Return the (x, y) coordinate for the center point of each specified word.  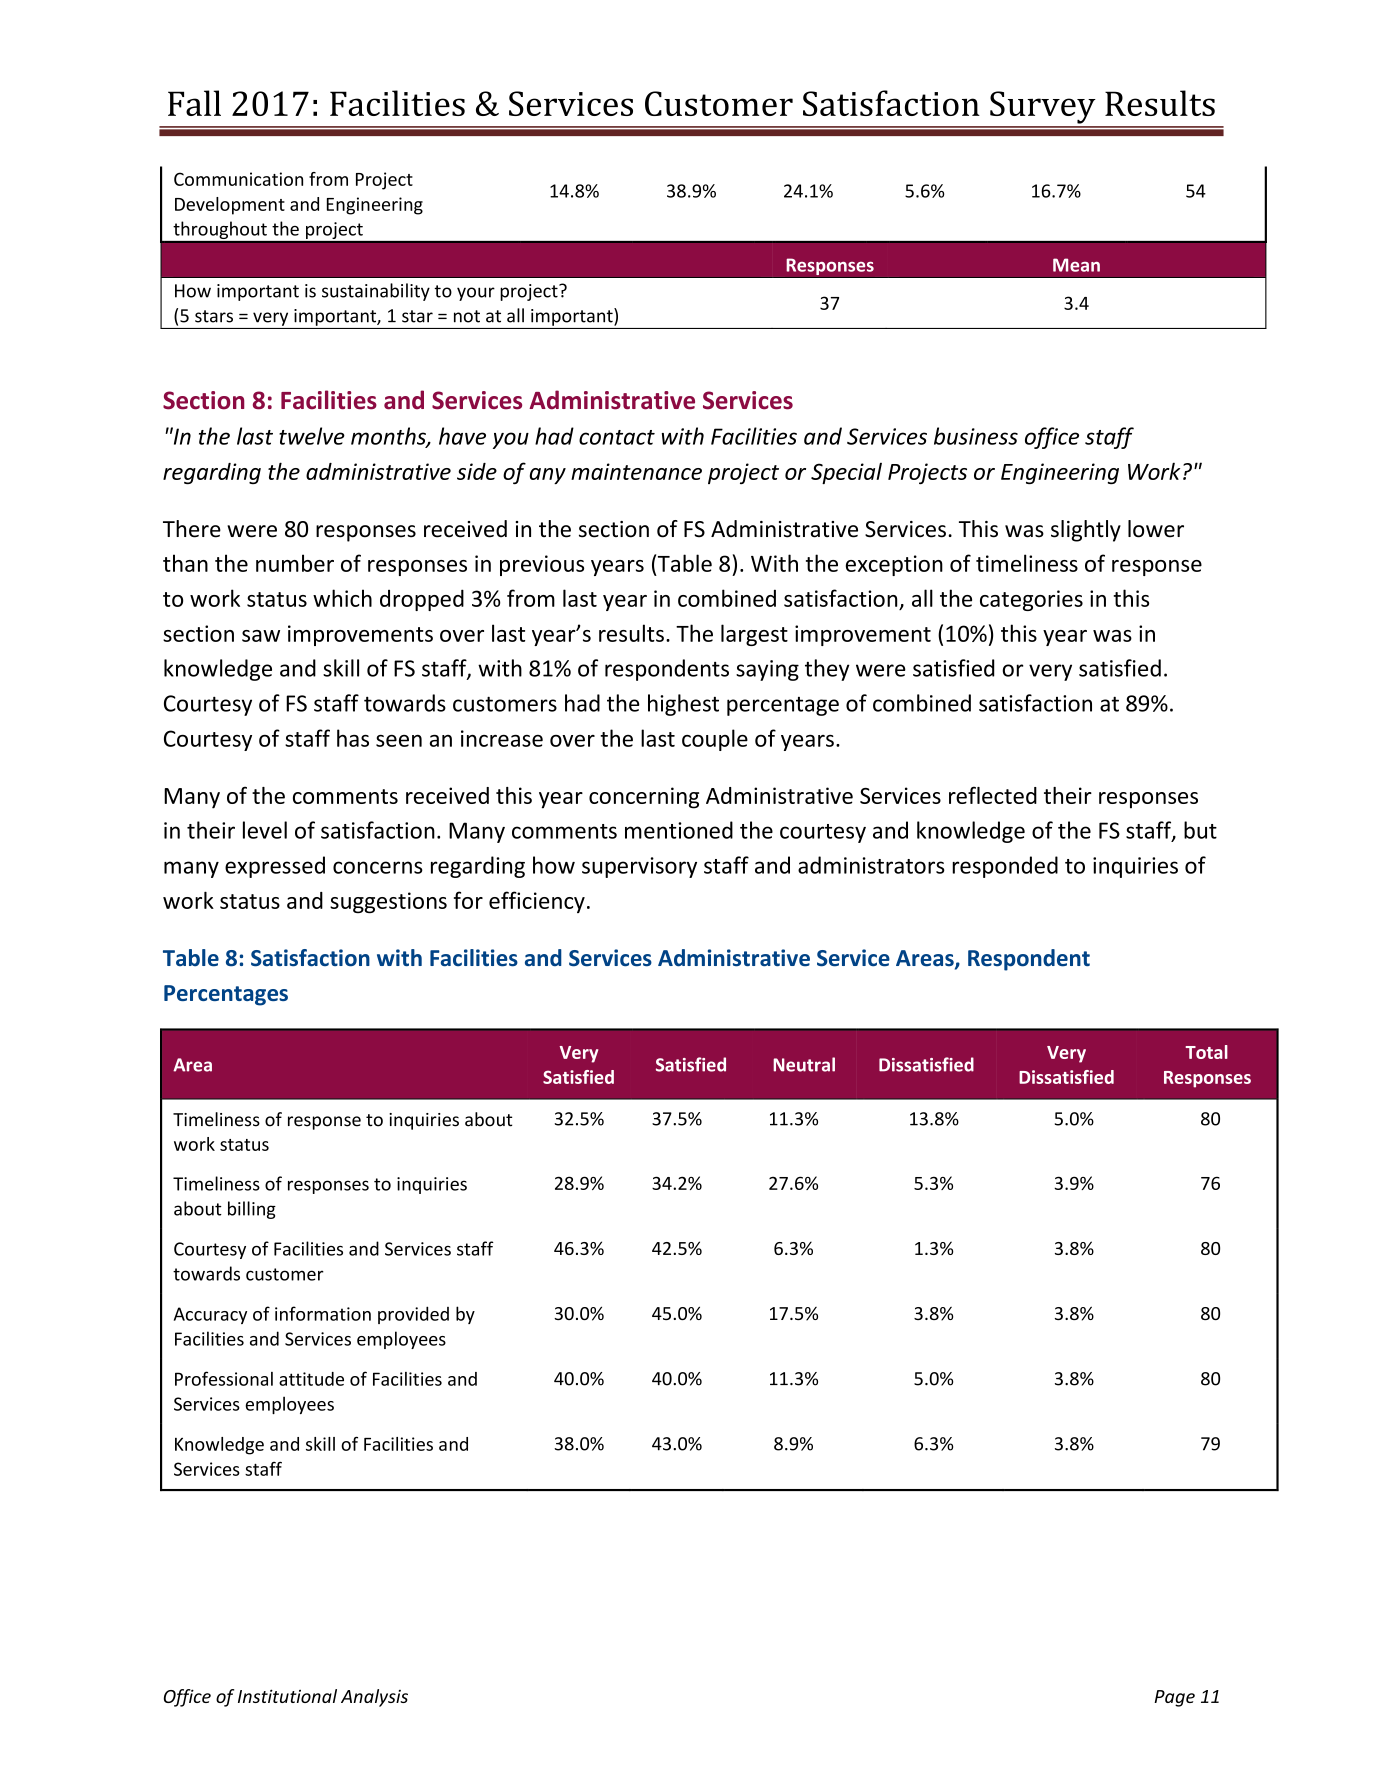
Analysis (374, 1698)
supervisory (639, 867)
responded (1005, 867)
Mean (1076, 265)
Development (230, 206)
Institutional (287, 1696)
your (476, 294)
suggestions (388, 902)
